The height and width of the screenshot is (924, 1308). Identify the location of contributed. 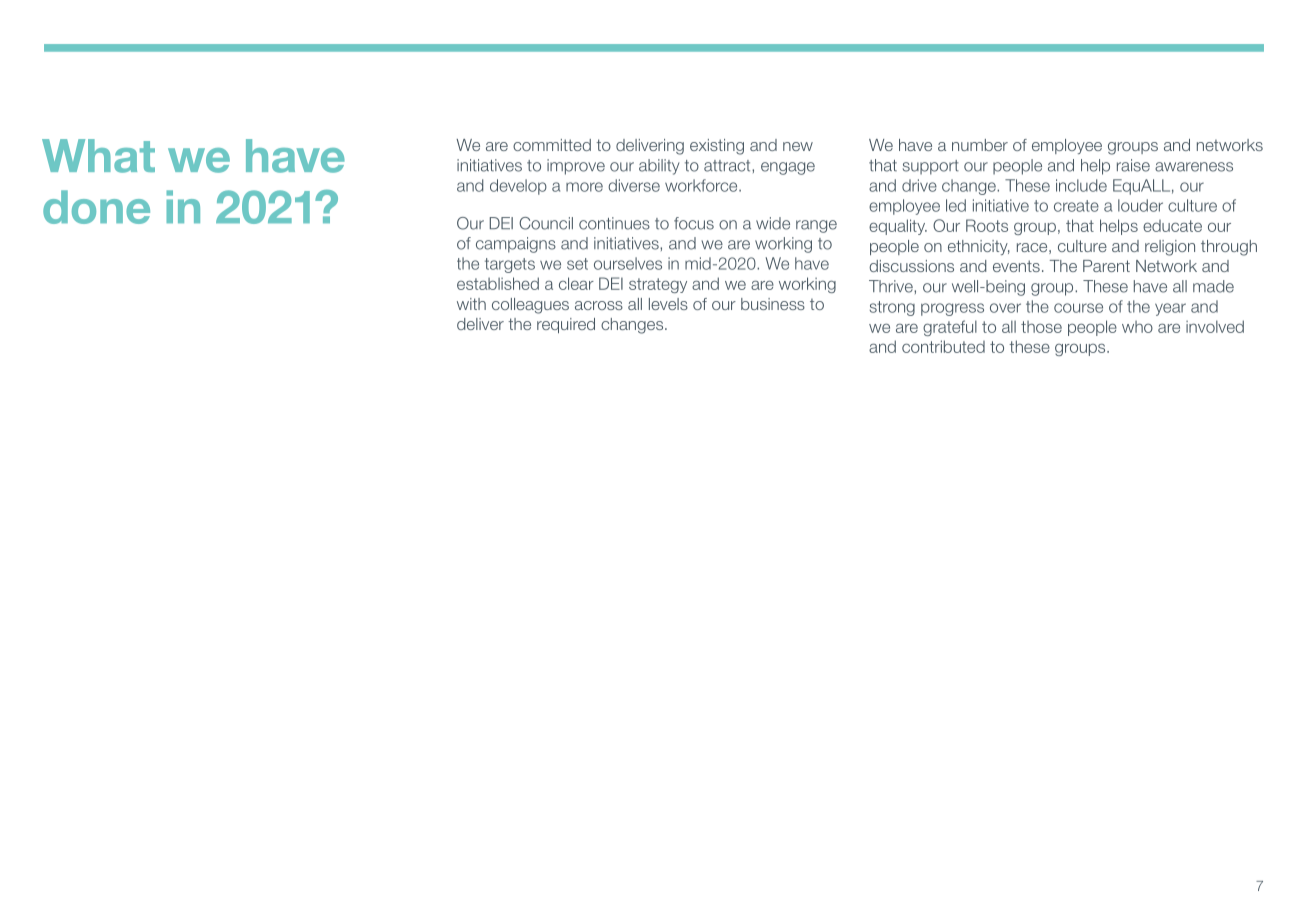
(943, 346).
